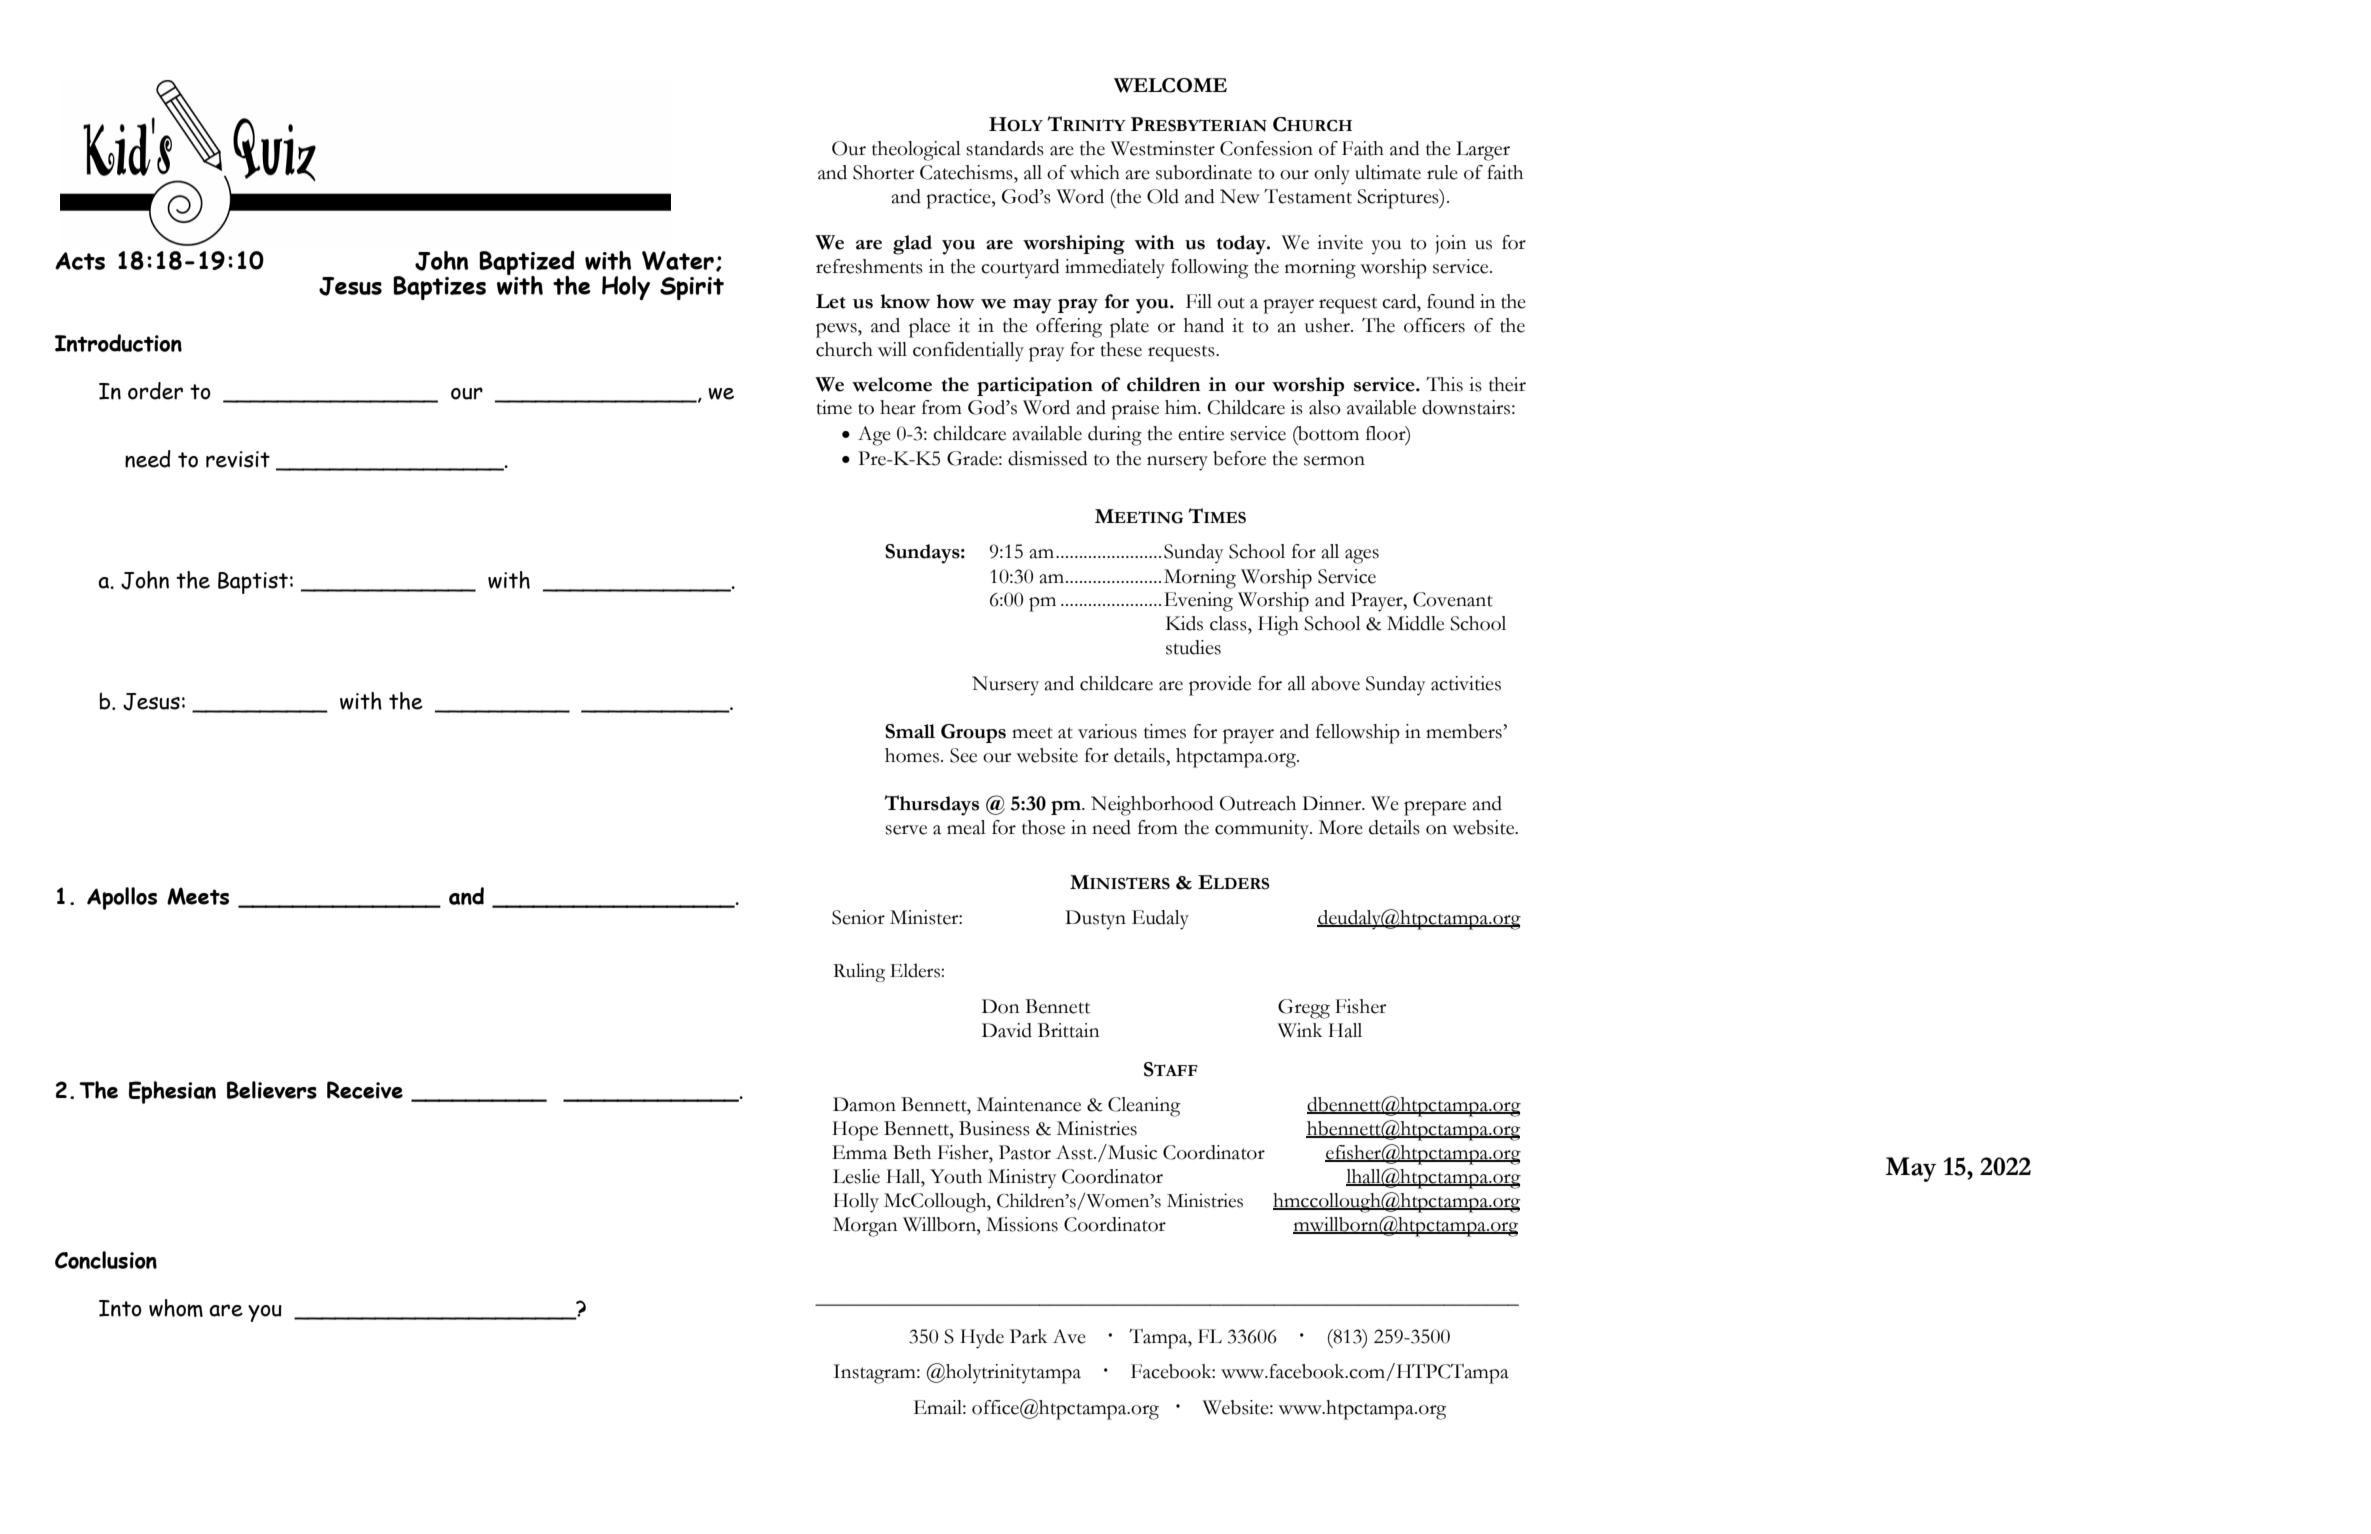 Image resolution: width=2371 pixels, height=1534 pixels. I want to click on serve, so click(906, 830).
